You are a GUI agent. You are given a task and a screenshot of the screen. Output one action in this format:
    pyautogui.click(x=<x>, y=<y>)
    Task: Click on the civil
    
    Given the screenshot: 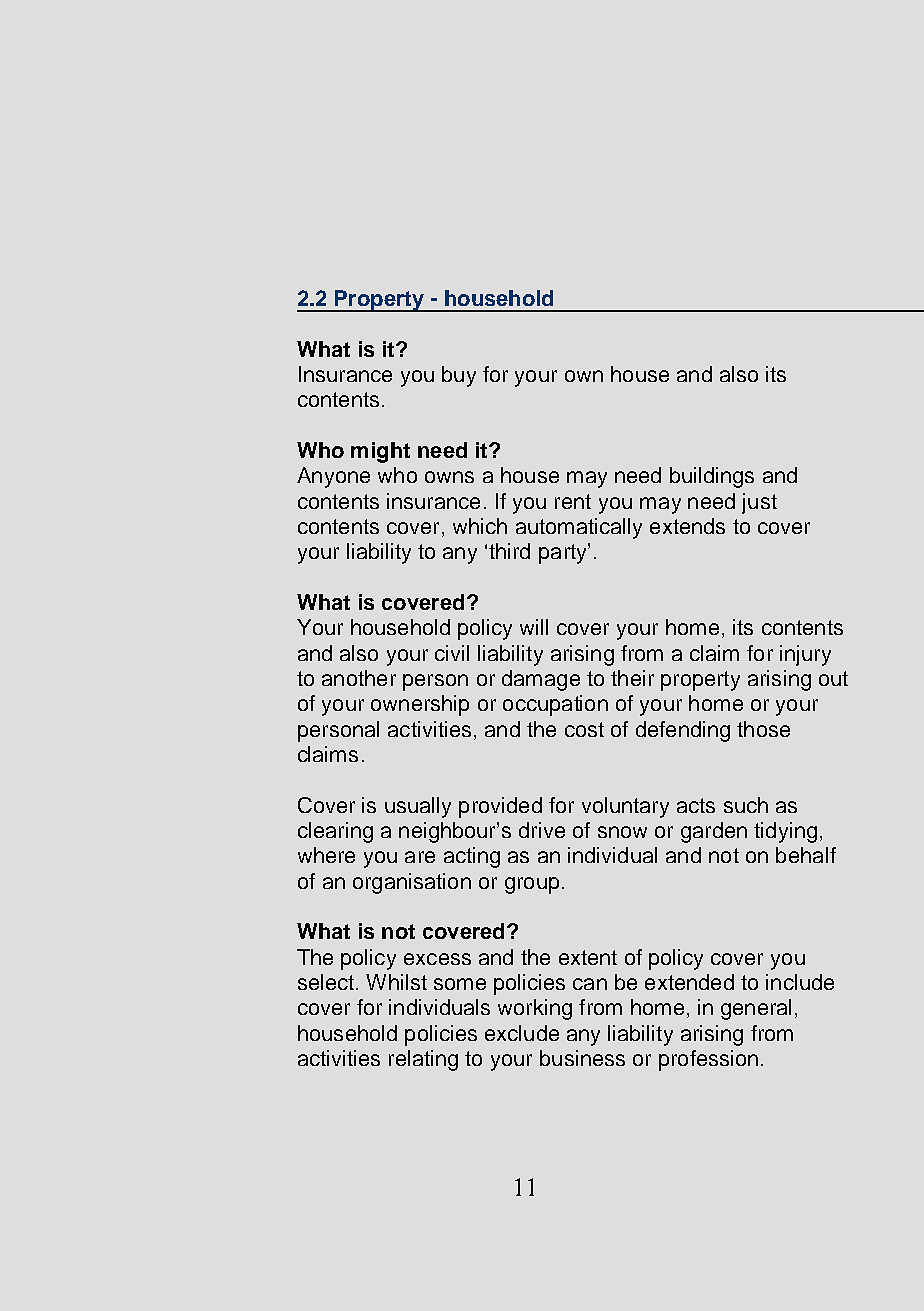 What is the action you would take?
    pyautogui.click(x=452, y=653)
